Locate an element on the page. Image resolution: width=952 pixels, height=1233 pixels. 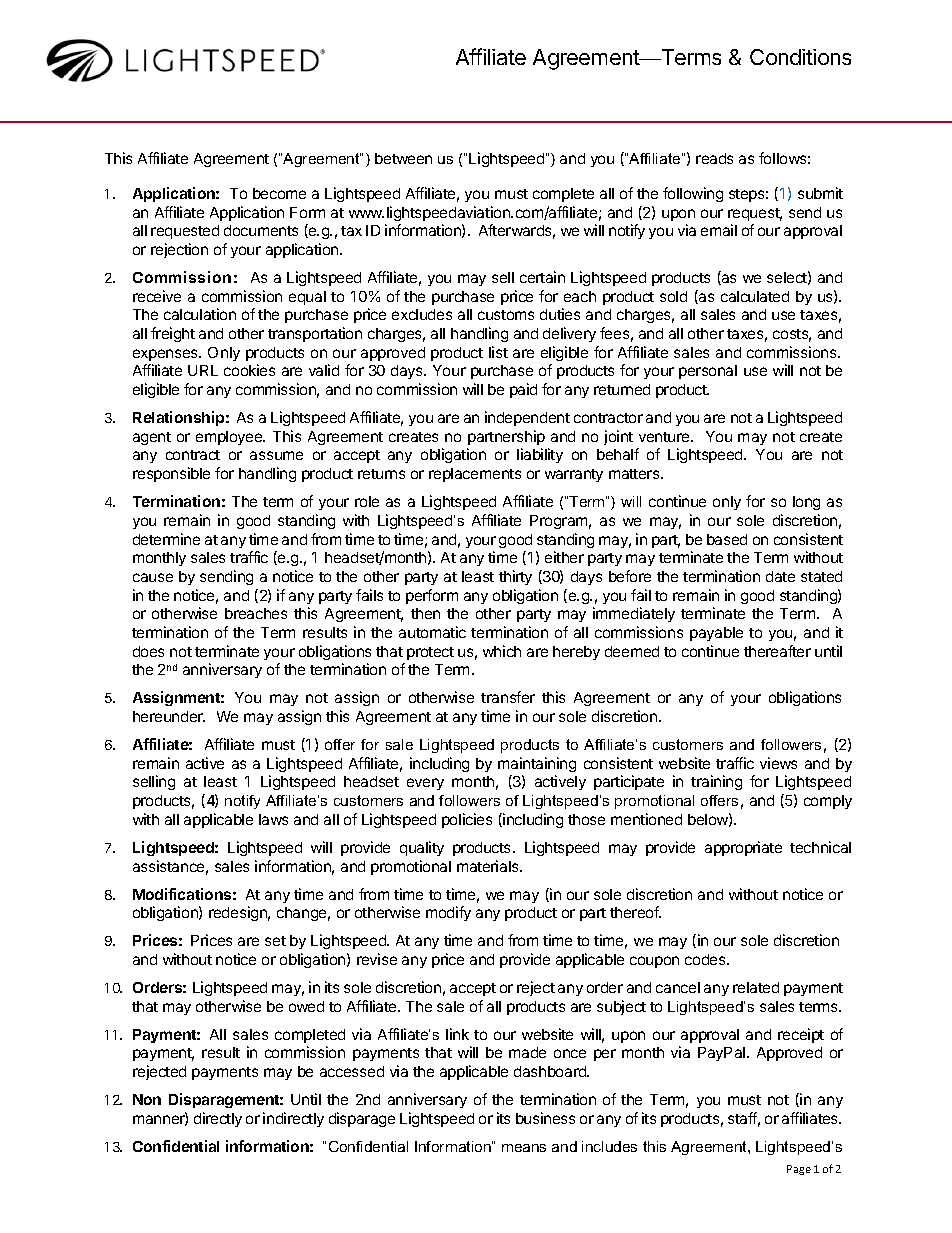
laws is located at coordinates (273, 819).
